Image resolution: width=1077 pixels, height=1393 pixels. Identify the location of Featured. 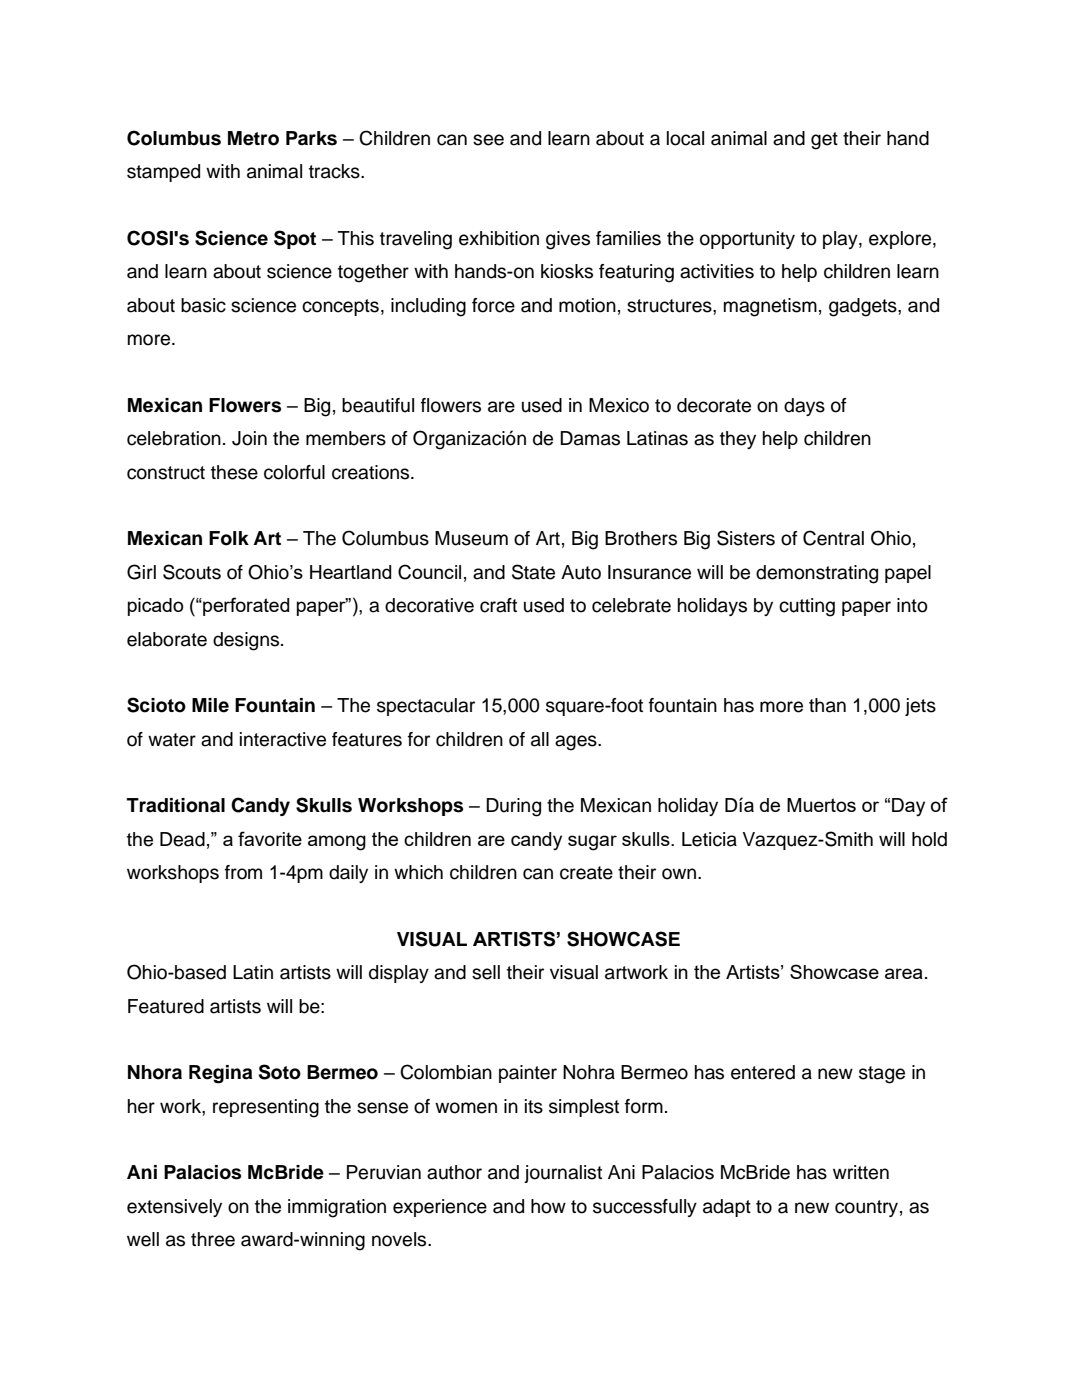
(166, 1006).
